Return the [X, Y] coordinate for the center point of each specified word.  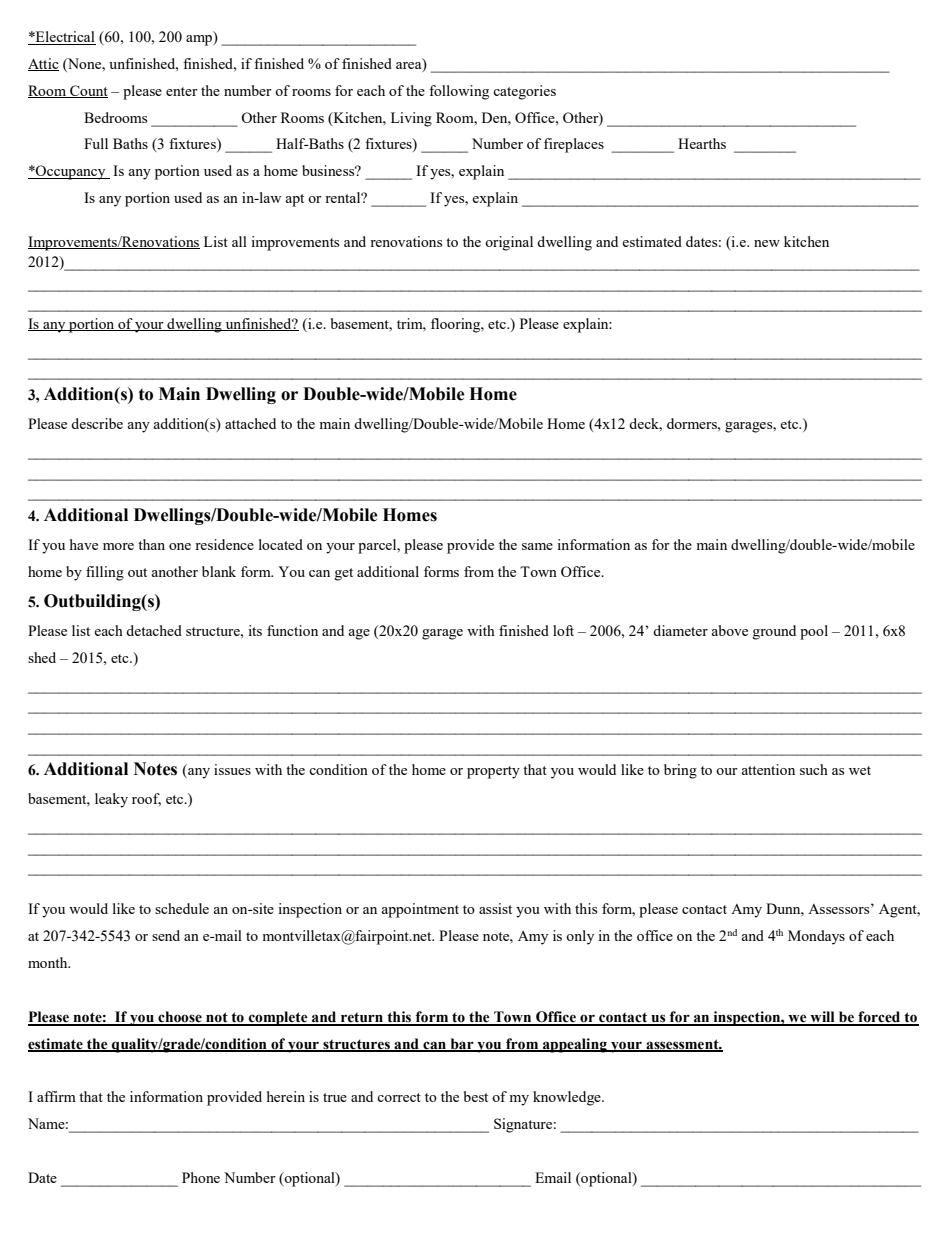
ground [774, 632]
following [459, 92]
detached [154, 630]
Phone [201, 1177]
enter [182, 91]
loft [563, 630]
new [767, 243]
